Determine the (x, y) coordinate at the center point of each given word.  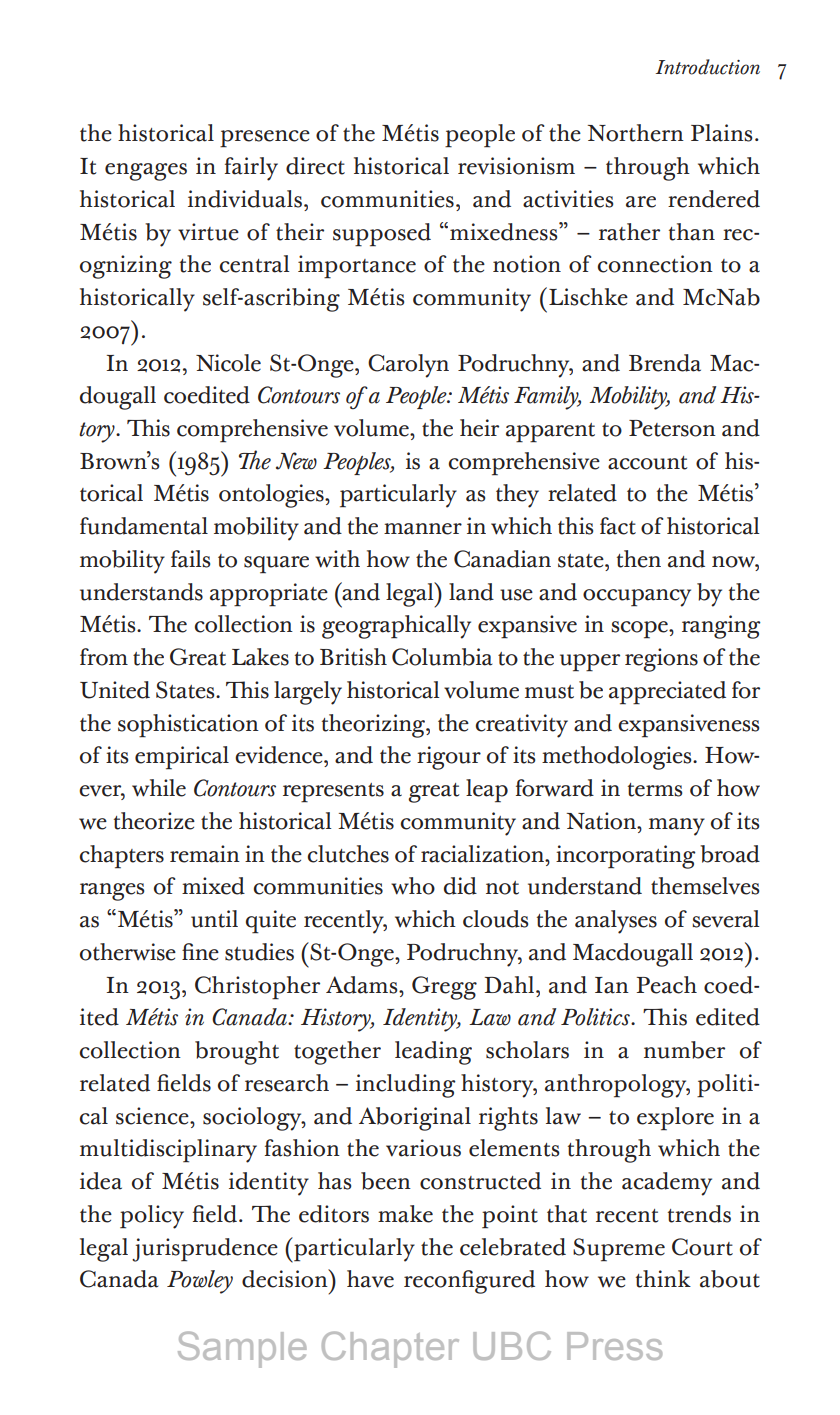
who (413, 886)
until (214, 919)
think (663, 1279)
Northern (636, 133)
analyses (616, 922)
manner (423, 529)
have (370, 1279)
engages (146, 172)
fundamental (144, 526)
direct (315, 166)
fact (618, 526)
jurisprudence (205, 1250)
